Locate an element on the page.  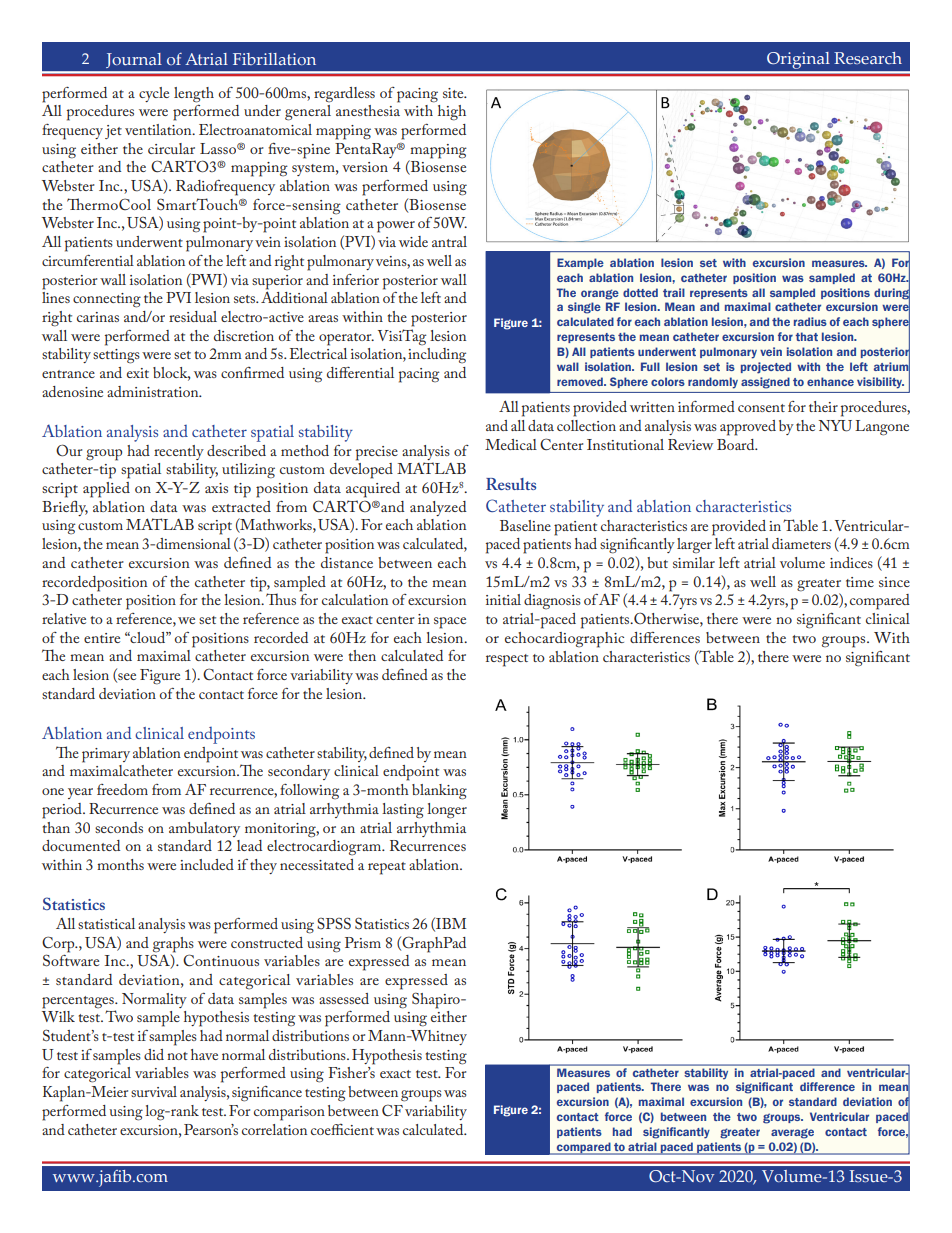
entire is located at coordinates (102, 638).
